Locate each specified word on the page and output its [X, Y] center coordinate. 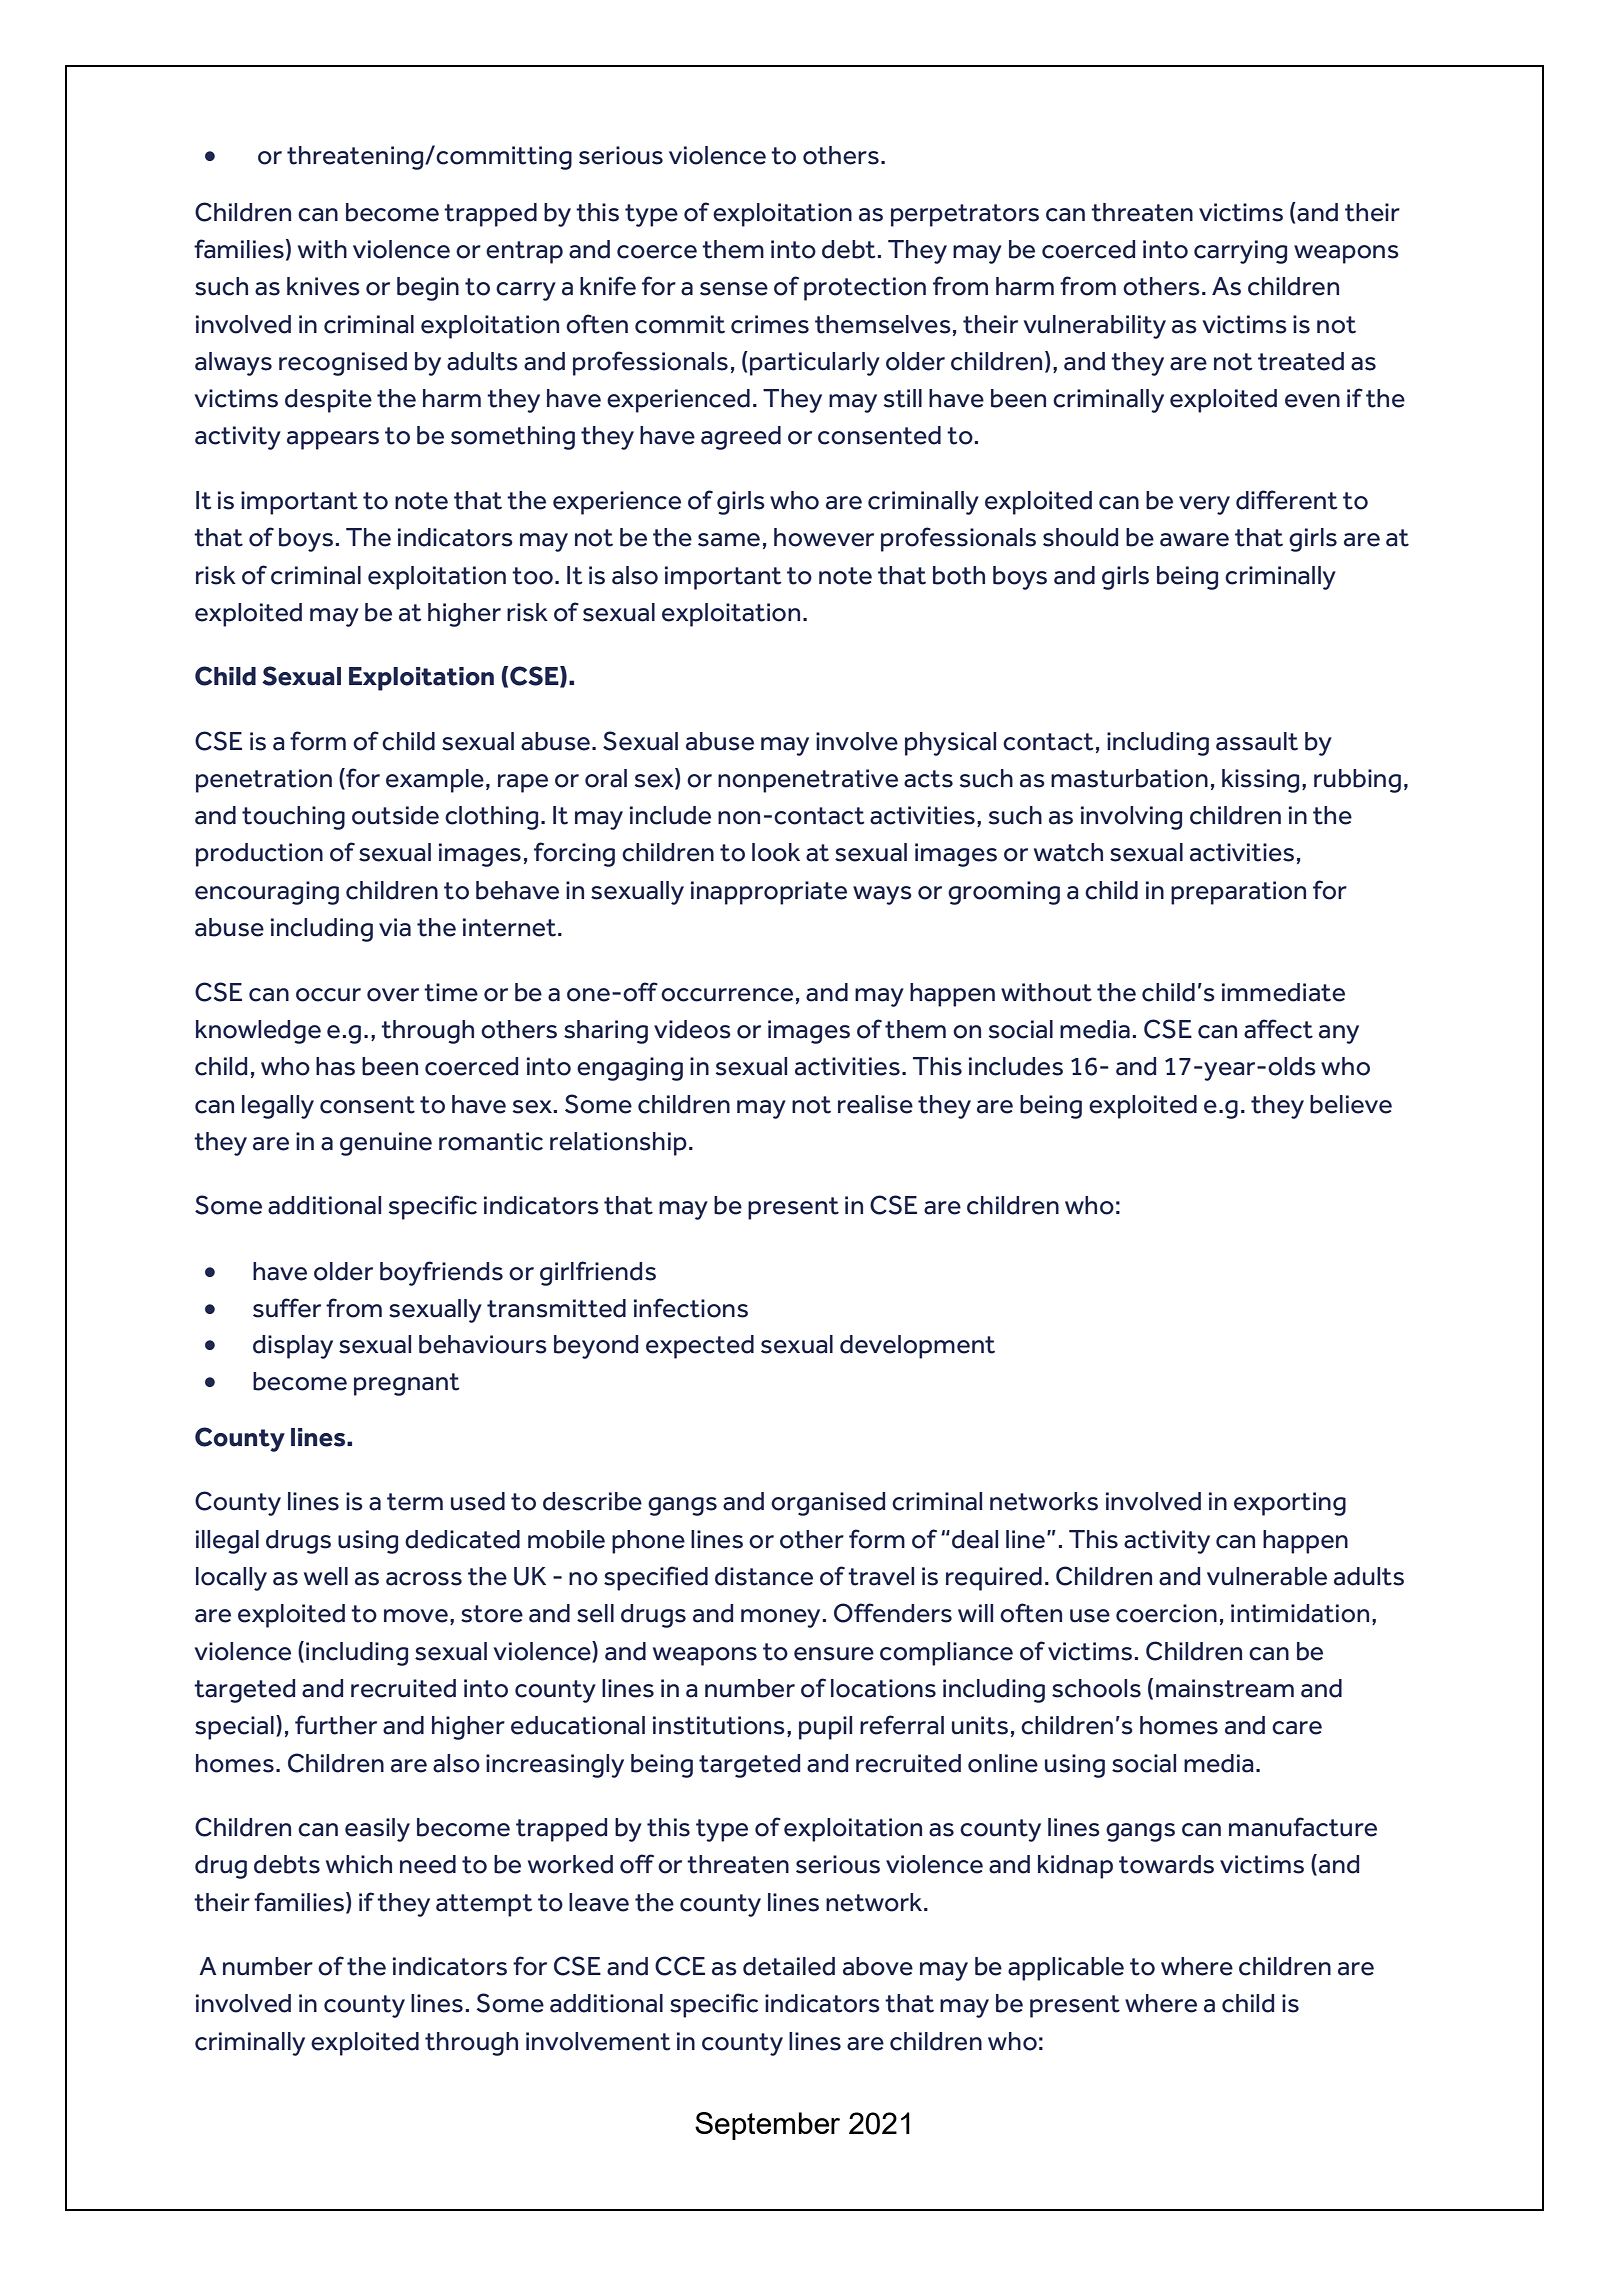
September [767, 2126]
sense [734, 289]
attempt [484, 1905]
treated [1301, 361]
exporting [1290, 1504]
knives [323, 286]
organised [828, 1504]
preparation [1238, 893]
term [415, 1502]
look [776, 852]
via [395, 927]
